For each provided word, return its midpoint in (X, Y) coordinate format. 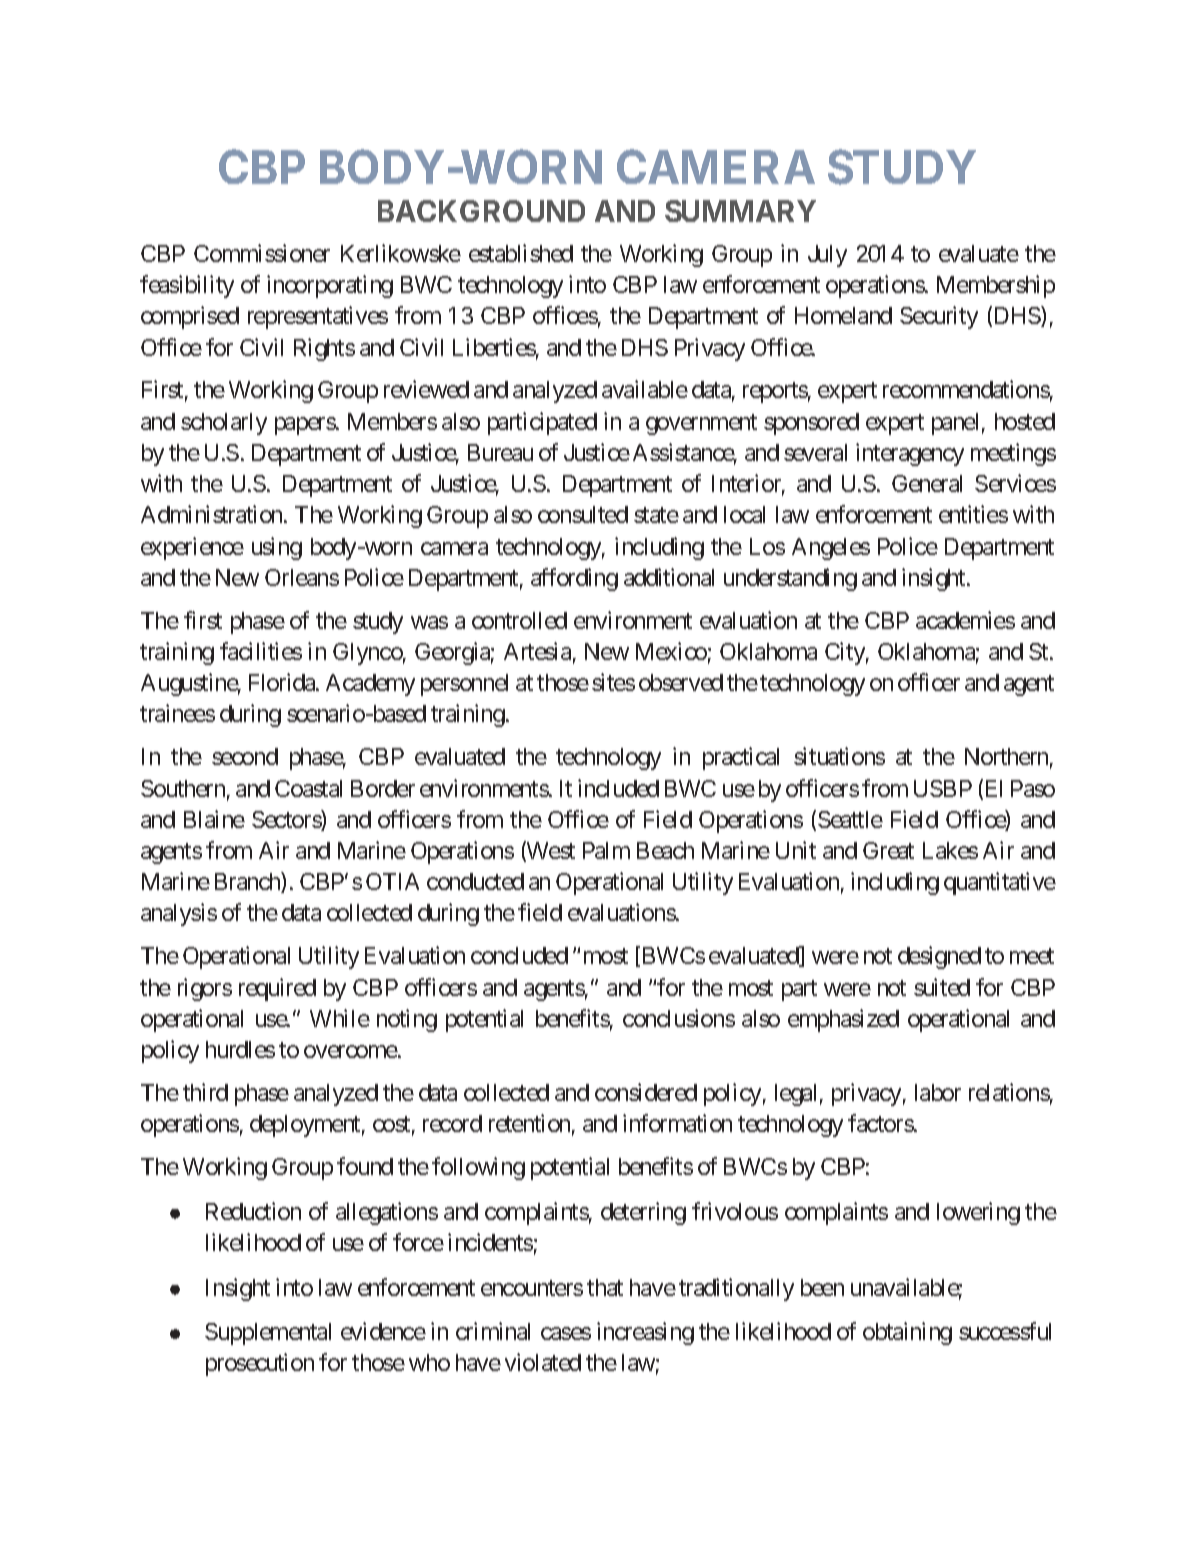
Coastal (308, 788)
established (521, 253)
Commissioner (262, 253)
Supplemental (268, 1334)
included (618, 788)
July (827, 256)
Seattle (850, 819)
